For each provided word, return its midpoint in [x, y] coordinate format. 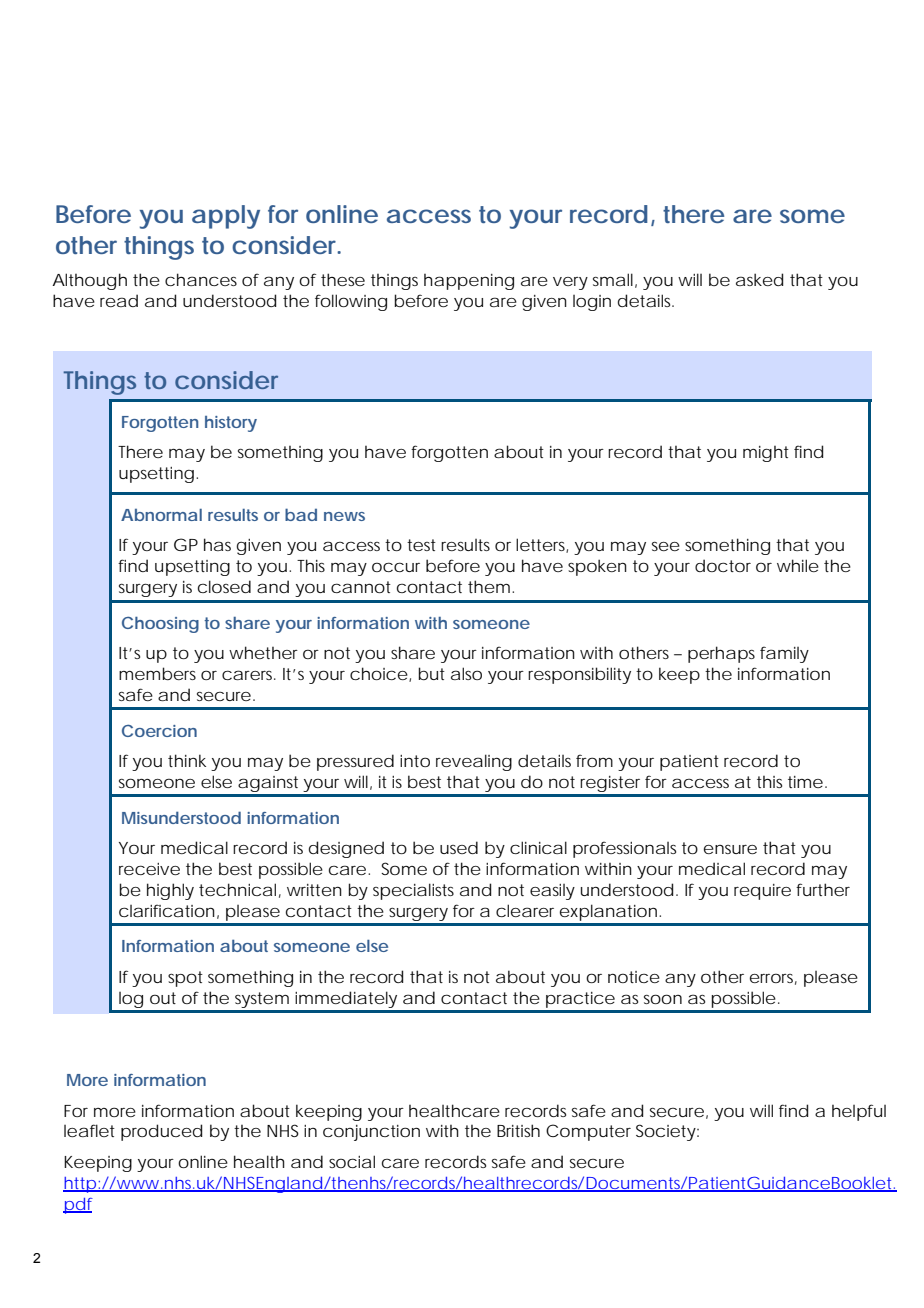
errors [773, 979]
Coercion [159, 731]
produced [161, 1132]
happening [469, 282]
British [518, 1130]
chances [201, 279]
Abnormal [161, 515]
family [784, 654]
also [466, 673]
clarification [167, 910]
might [766, 454]
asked [759, 279]
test [421, 545]
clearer [525, 910]
